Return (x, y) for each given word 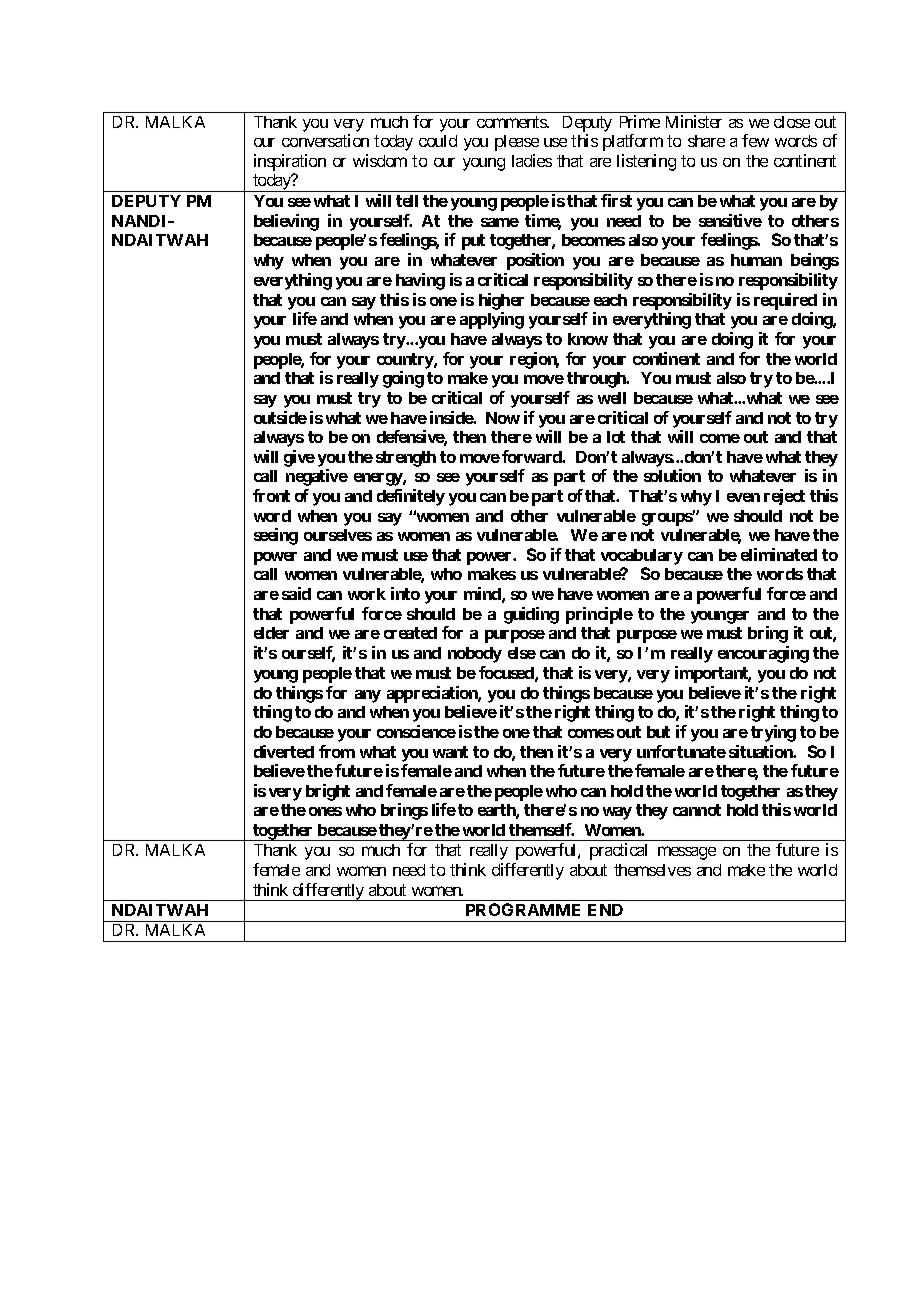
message (687, 853)
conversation (325, 140)
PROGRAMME (523, 909)
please (517, 143)
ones (325, 811)
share (706, 141)
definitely (411, 497)
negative (317, 477)
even (743, 497)
